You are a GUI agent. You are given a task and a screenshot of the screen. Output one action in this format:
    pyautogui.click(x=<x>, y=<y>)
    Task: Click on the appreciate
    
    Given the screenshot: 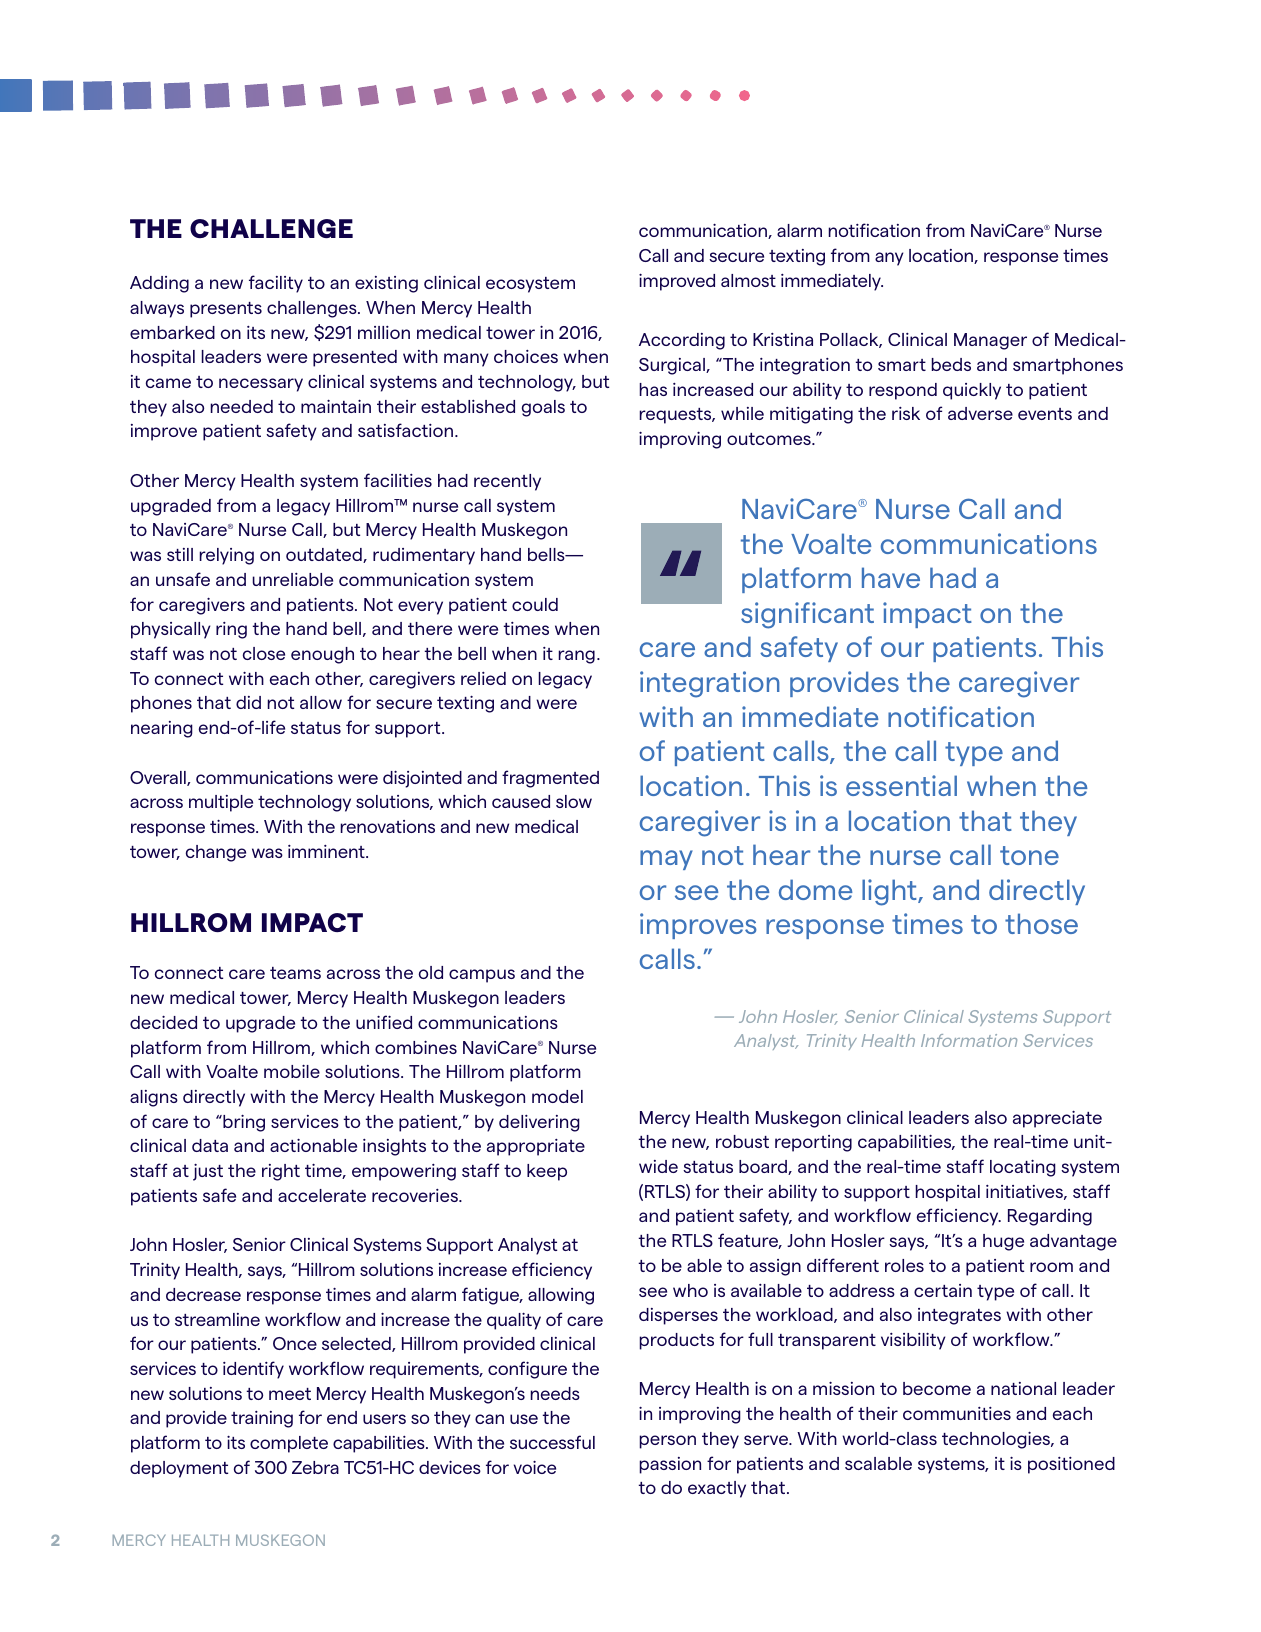 What is the action you would take?
    pyautogui.click(x=1057, y=1119)
